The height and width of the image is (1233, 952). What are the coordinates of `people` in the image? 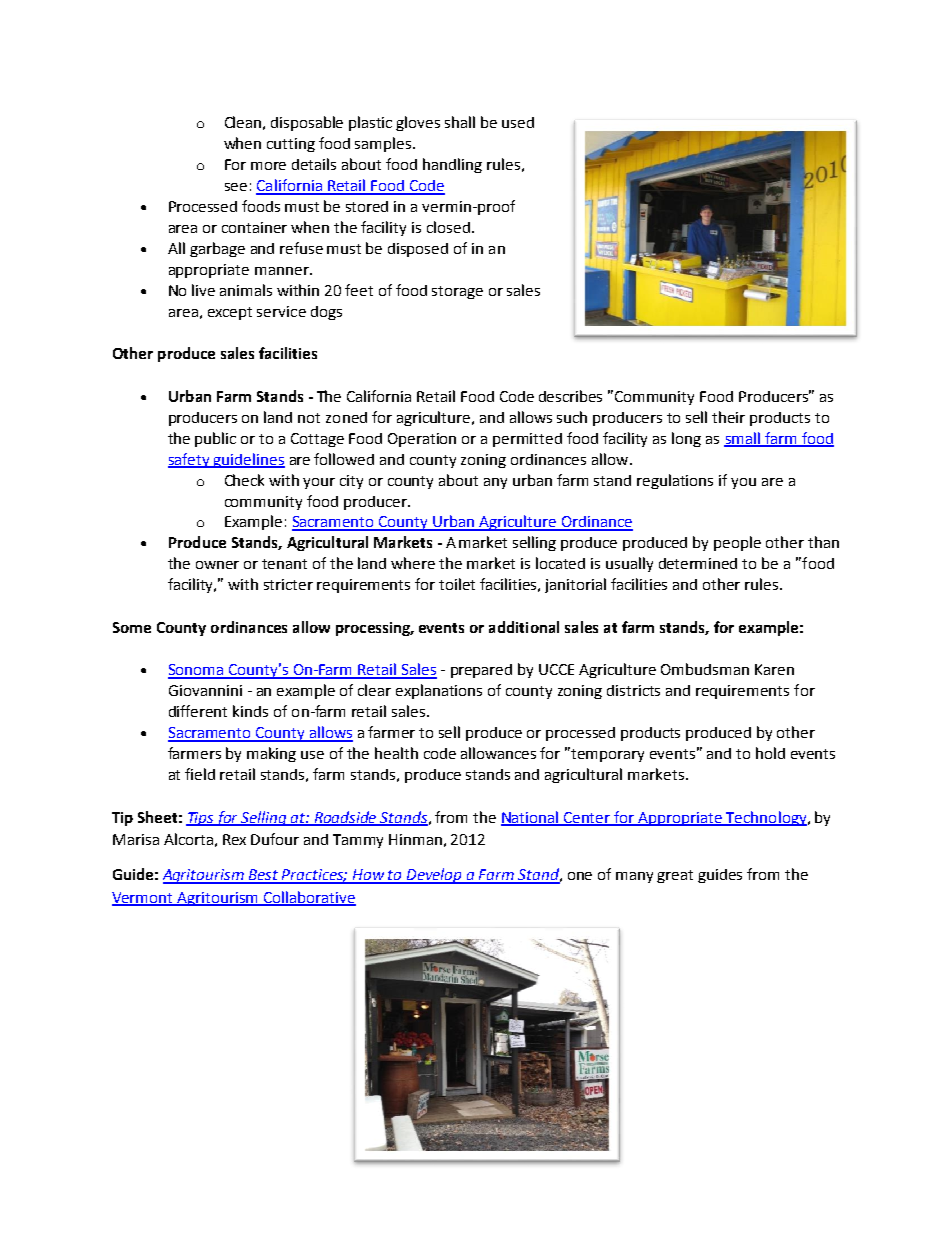 It's located at (737, 543).
